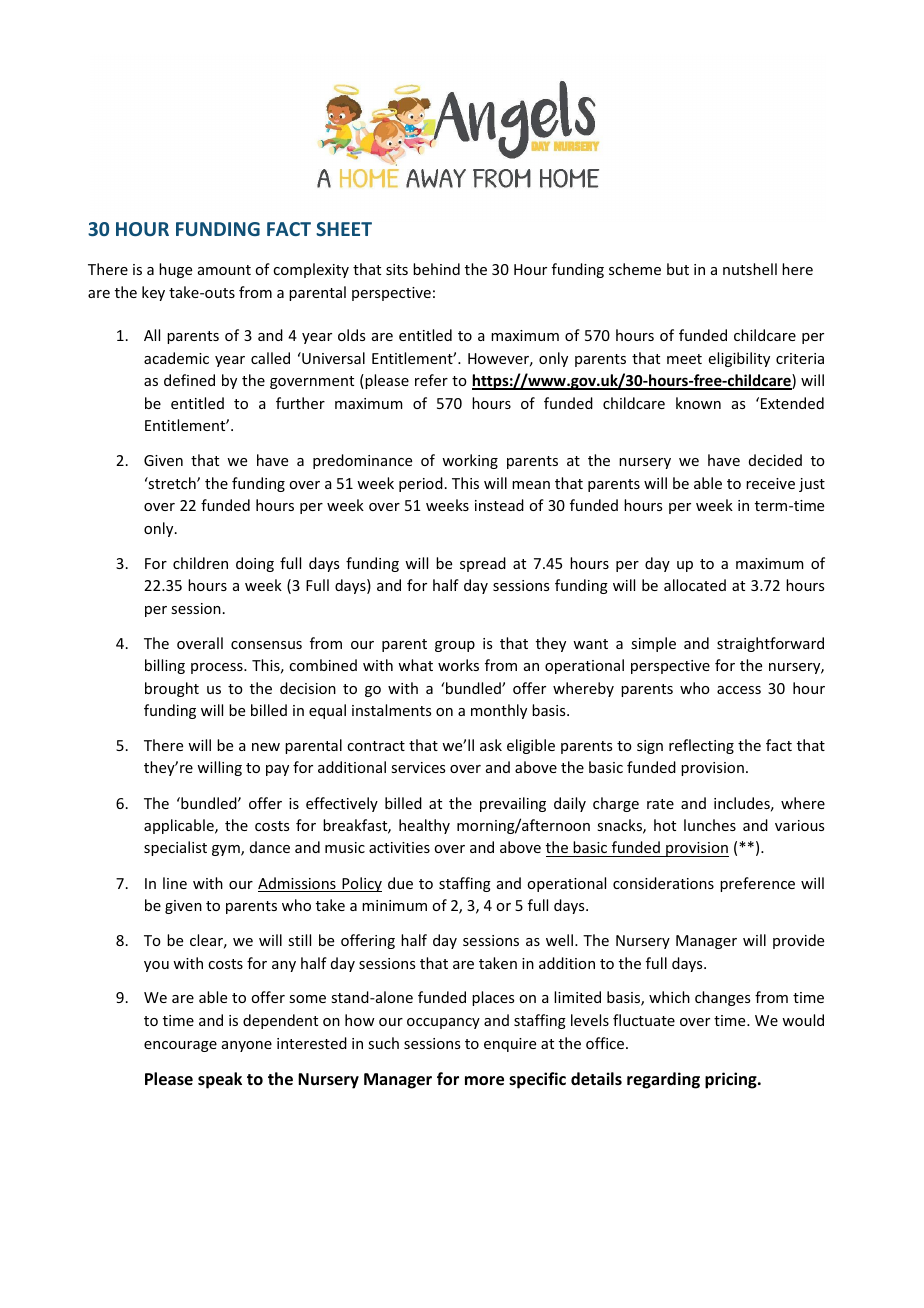 This image has width=924, height=1308. I want to click on anyone, so click(247, 1046).
